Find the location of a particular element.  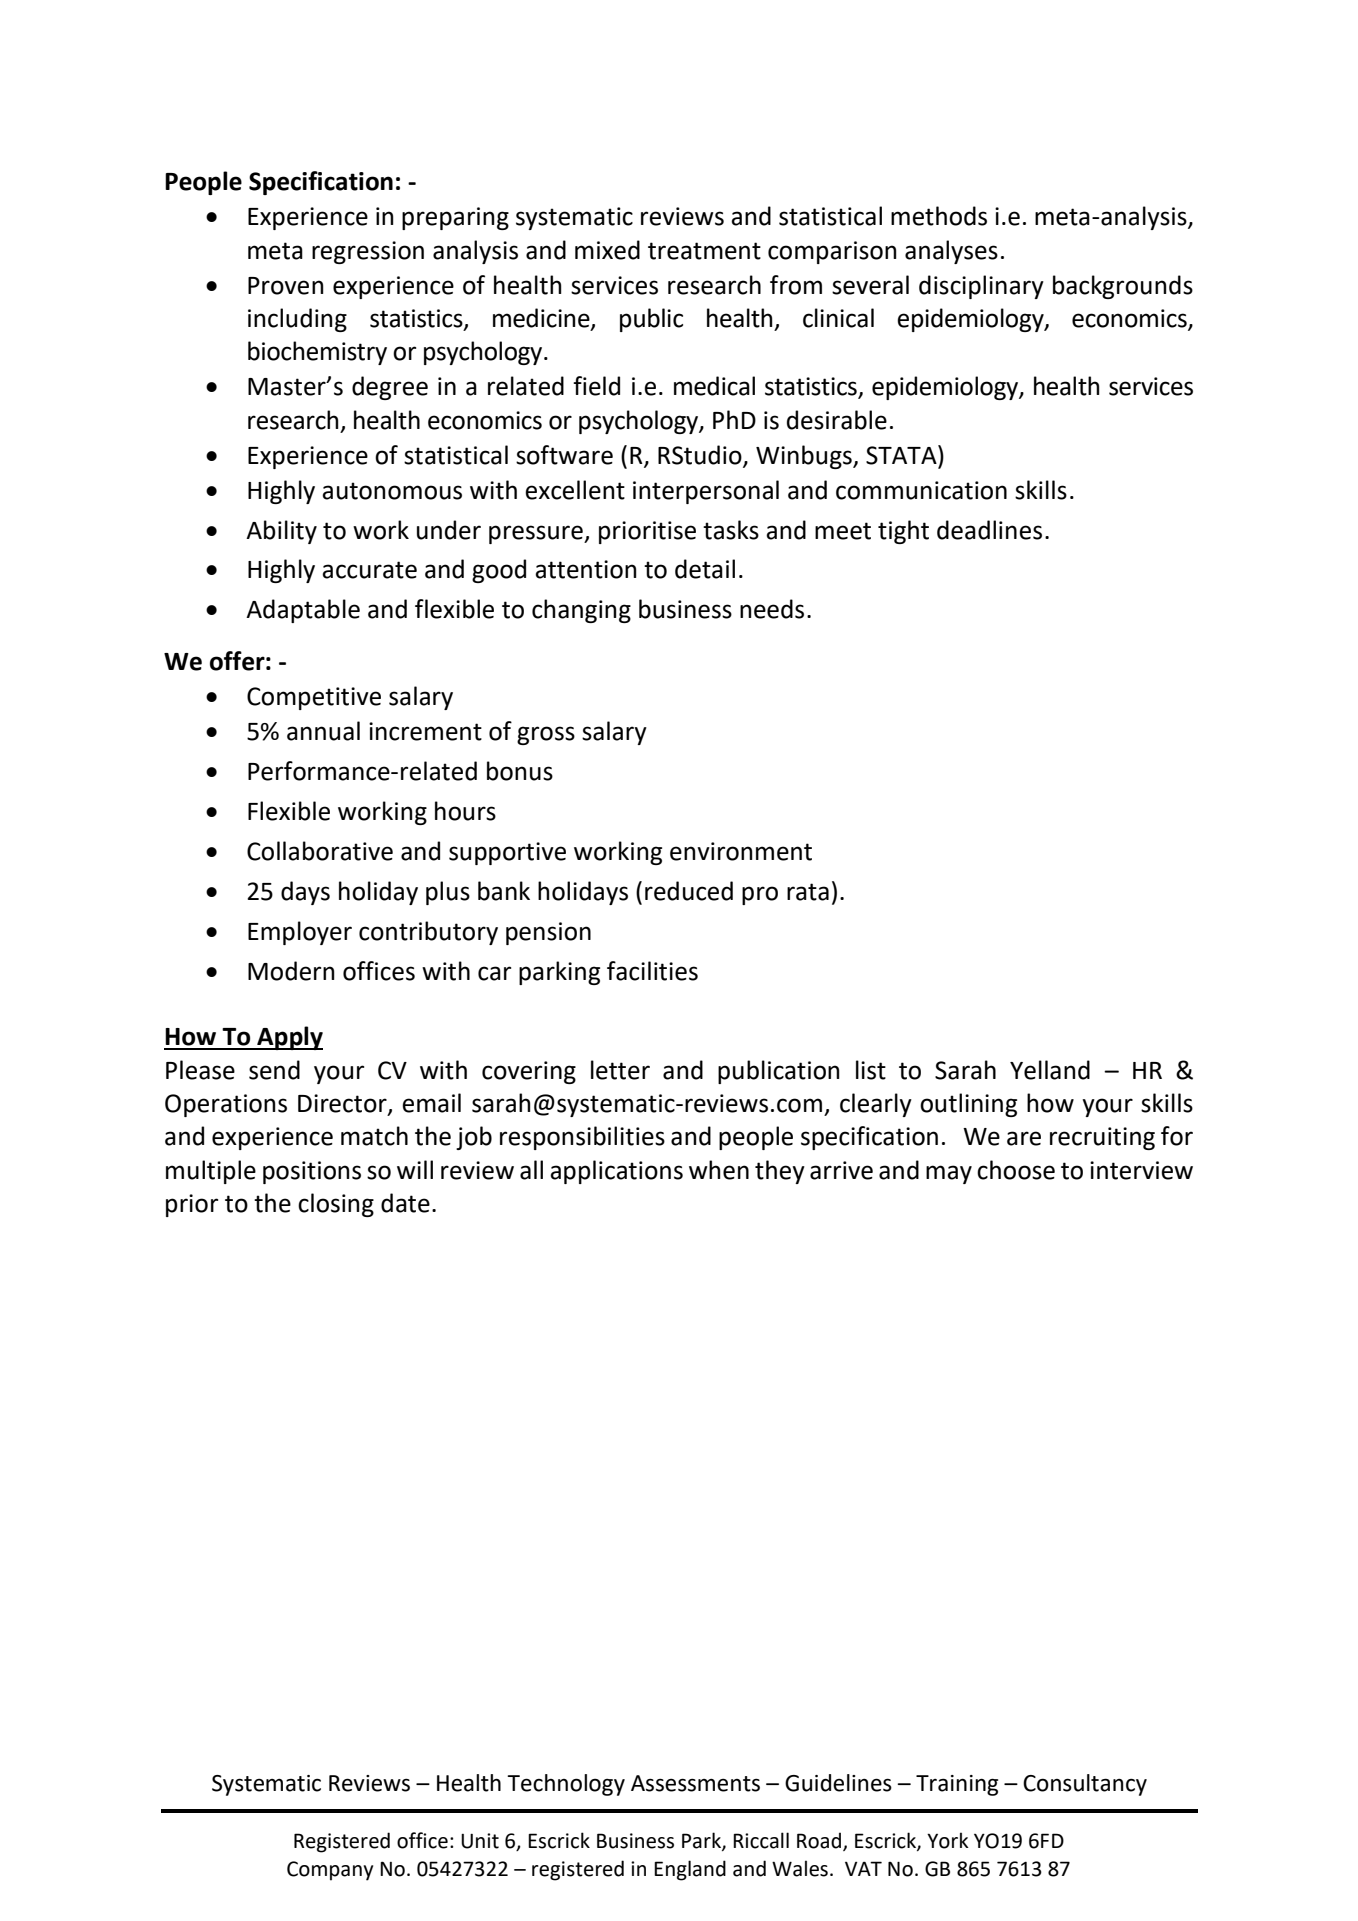

letter is located at coordinates (620, 1070).
